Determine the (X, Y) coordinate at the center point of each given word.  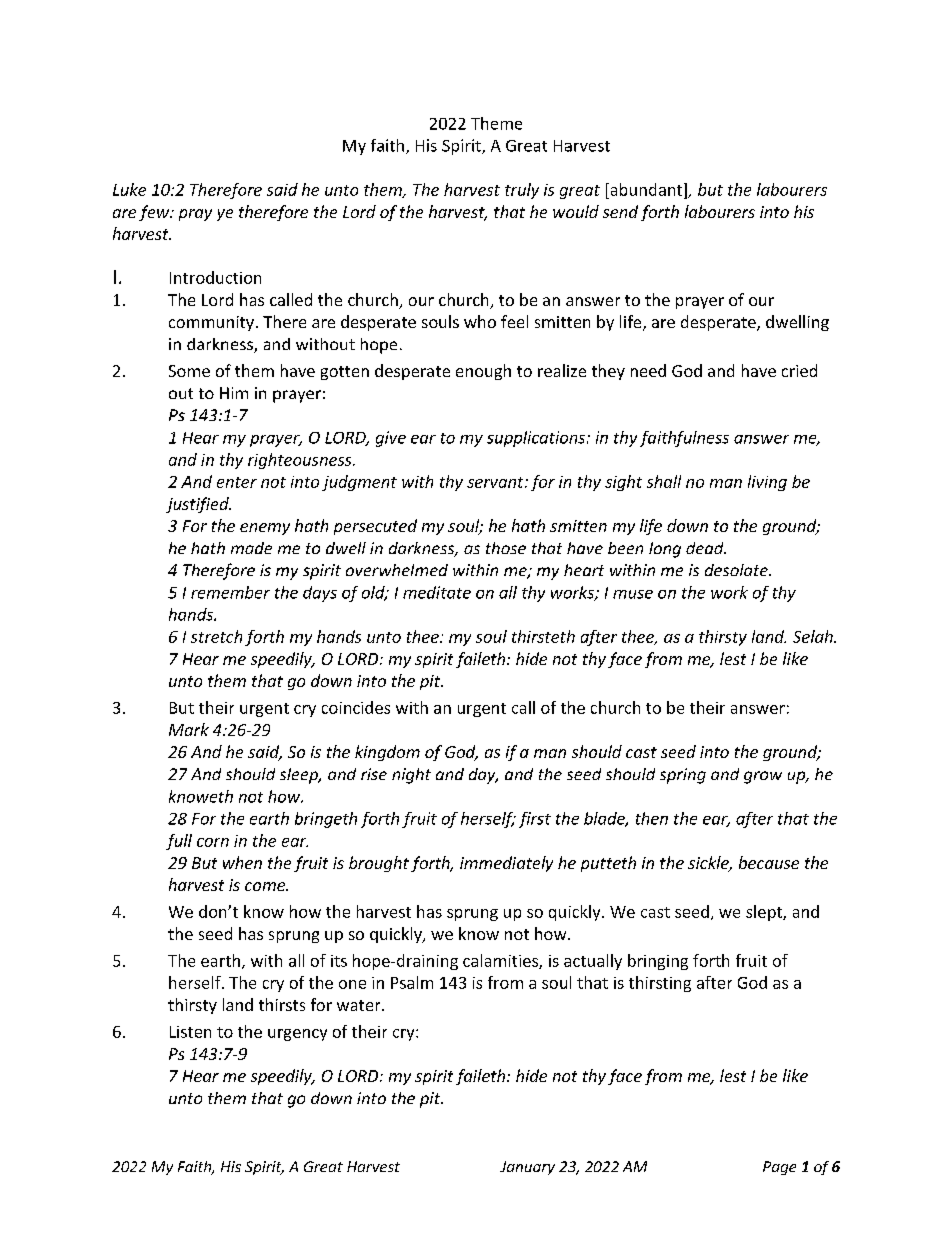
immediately (506, 864)
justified (198, 505)
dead (706, 548)
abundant (646, 189)
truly (522, 191)
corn (213, 842)
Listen (190, 1032)
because (769, 862)
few (155, 213)
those (506, 548)
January (527, 1168)
